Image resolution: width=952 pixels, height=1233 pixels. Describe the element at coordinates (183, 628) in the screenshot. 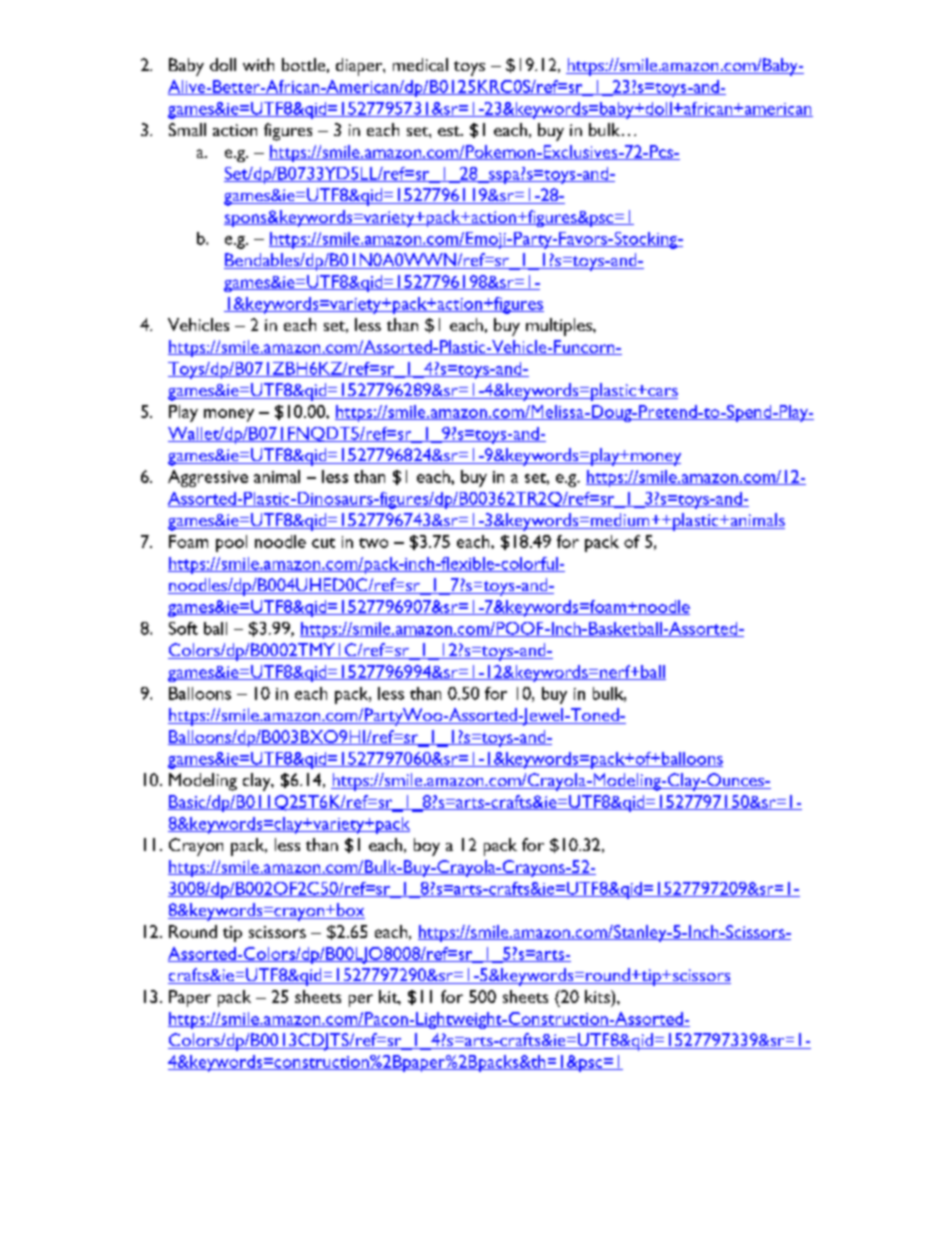

I see `Soft` at that location.
